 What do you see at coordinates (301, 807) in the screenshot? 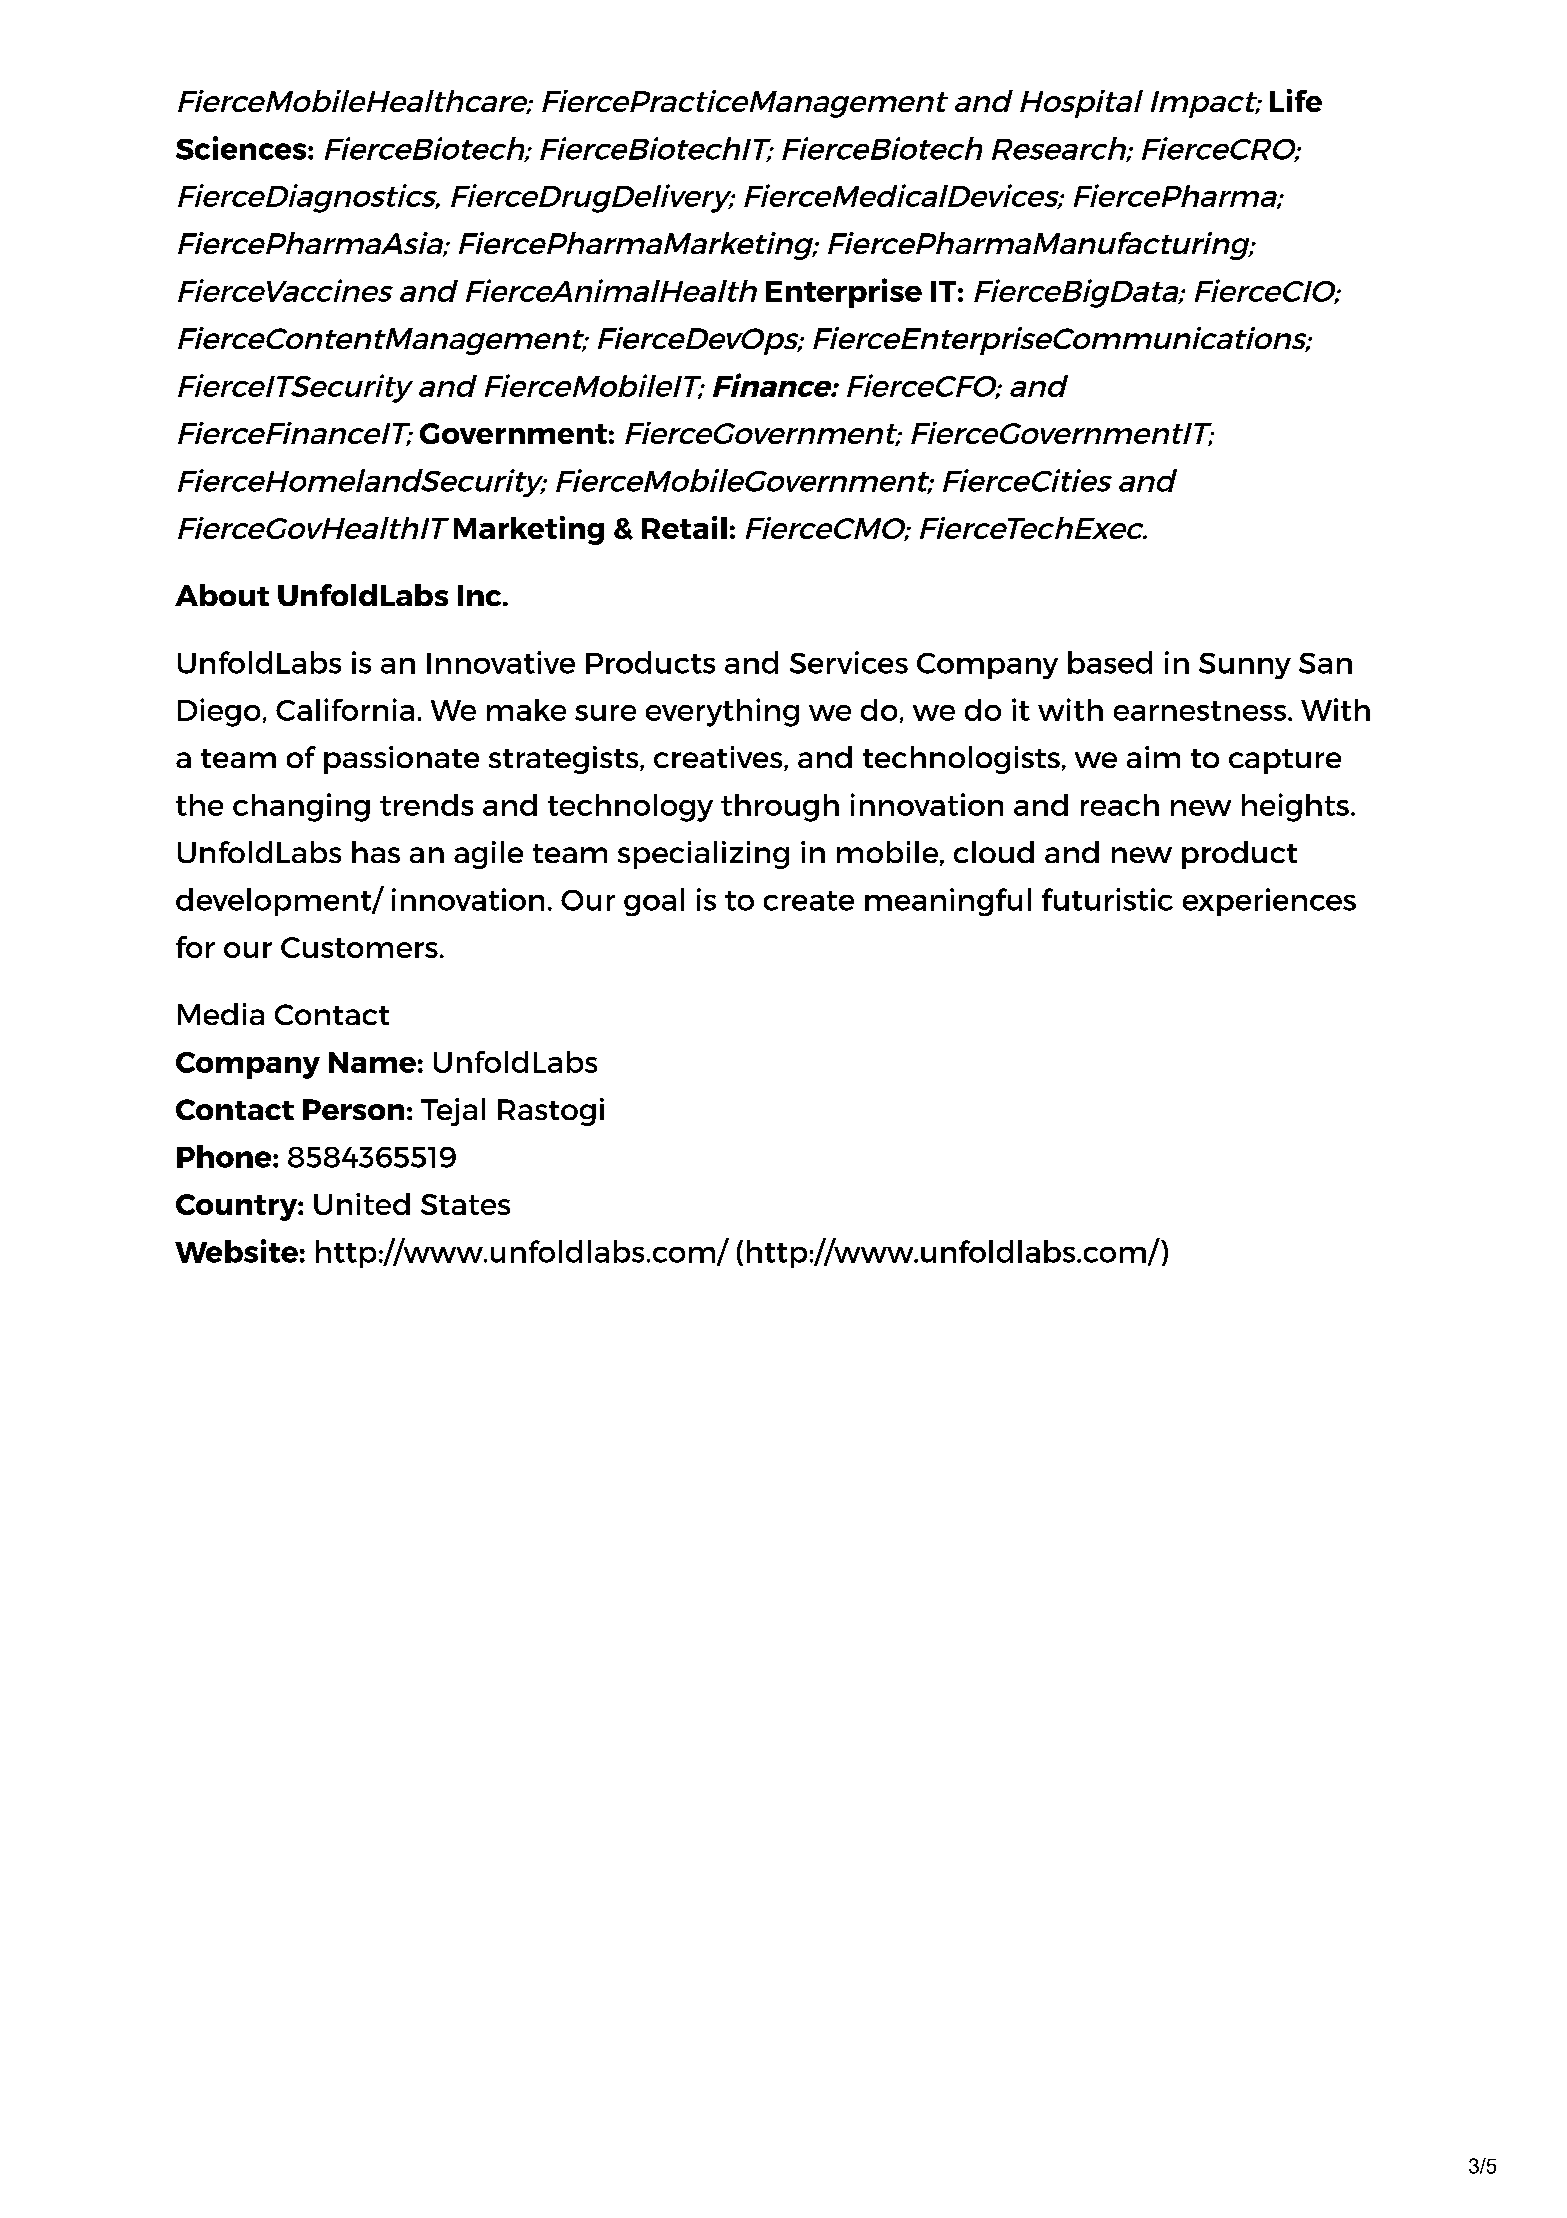
I see `changing` at bounding box center [301, 807].
